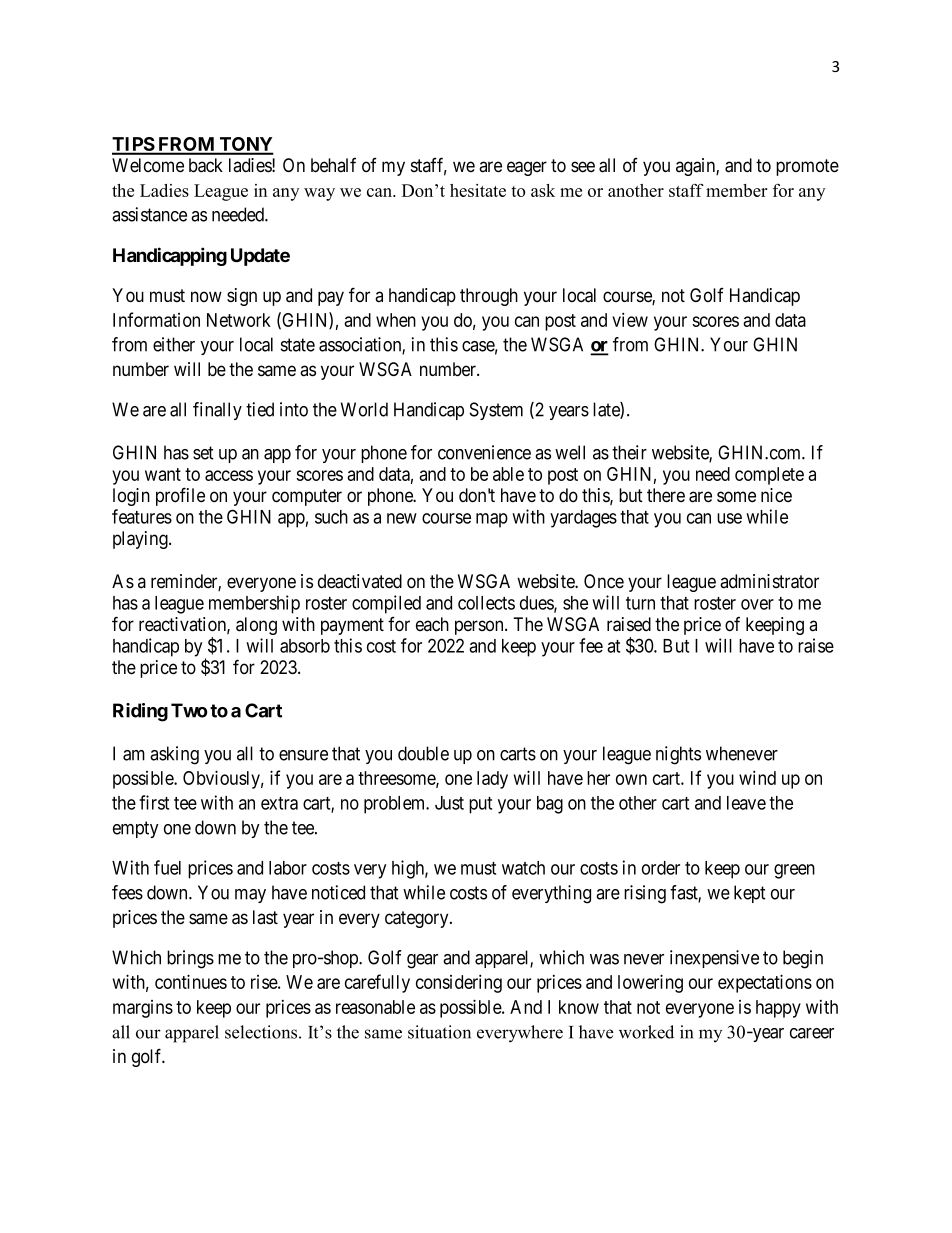 The height and width of the image is (1233, 952). What do you see at coordinates (478, 190) in the image?
I see `hesitate` at bounding box center [478, 190].
